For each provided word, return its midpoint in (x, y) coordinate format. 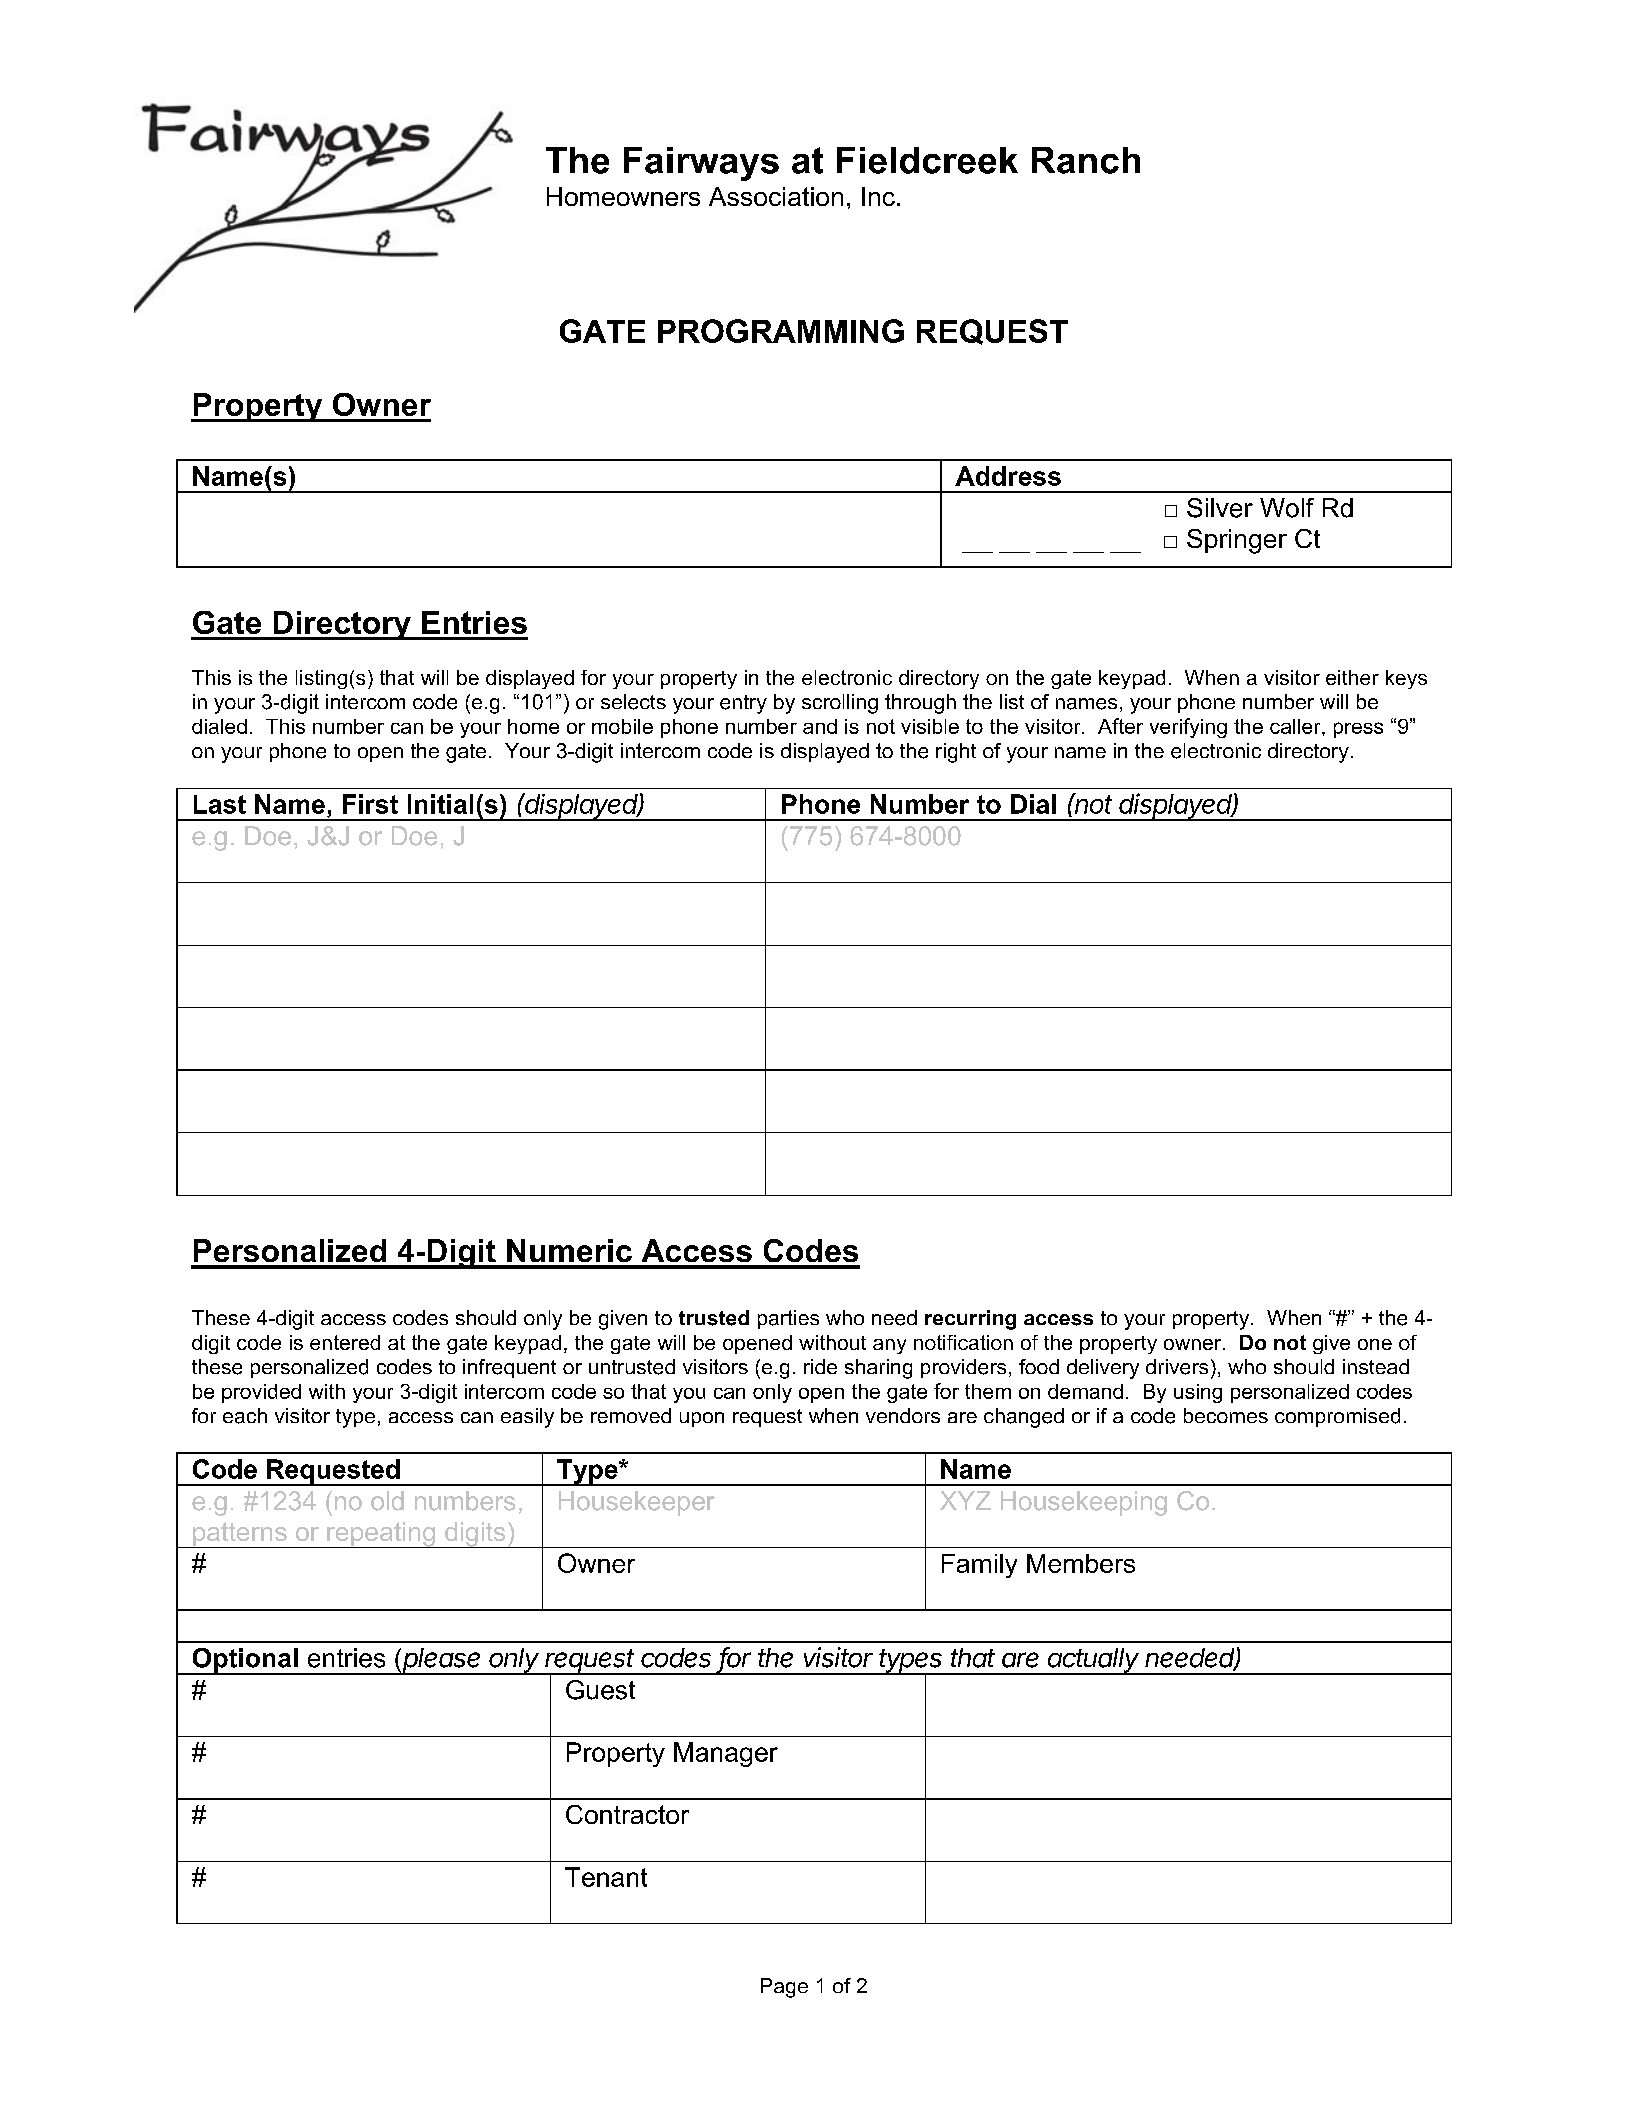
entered (345, 1342)
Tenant (606, 1877)
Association (776, 196)
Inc (878, 196)
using (1198, 1393)
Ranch (1086, 160)
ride (820, 1366)
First (370, 804)
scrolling (840, 704)
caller (1296, 726)
